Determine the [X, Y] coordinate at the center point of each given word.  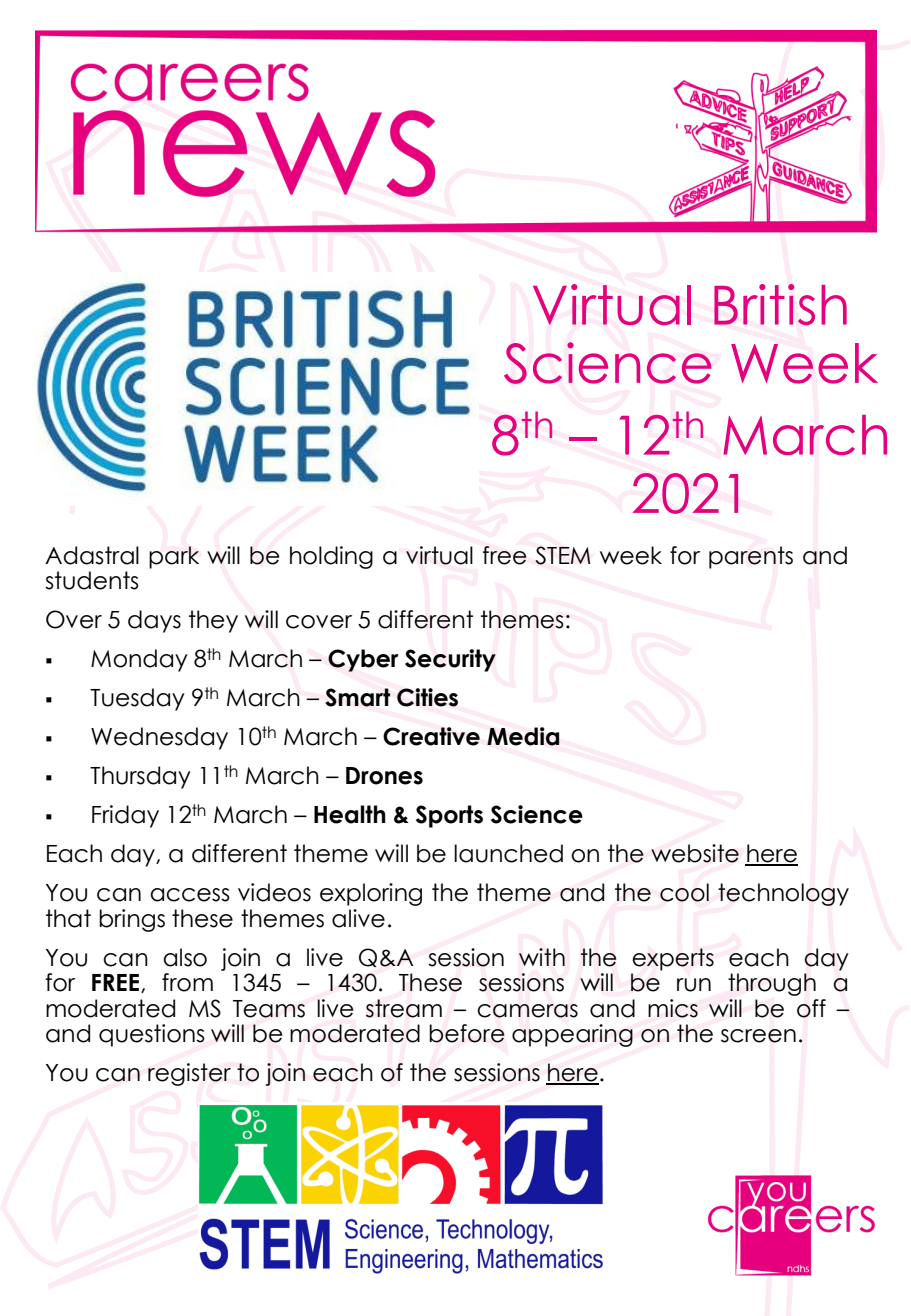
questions [152, 1035]
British [780, 304]
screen [758, 1036]
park [174, 557]
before [467, 1033]
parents [751, 557]
